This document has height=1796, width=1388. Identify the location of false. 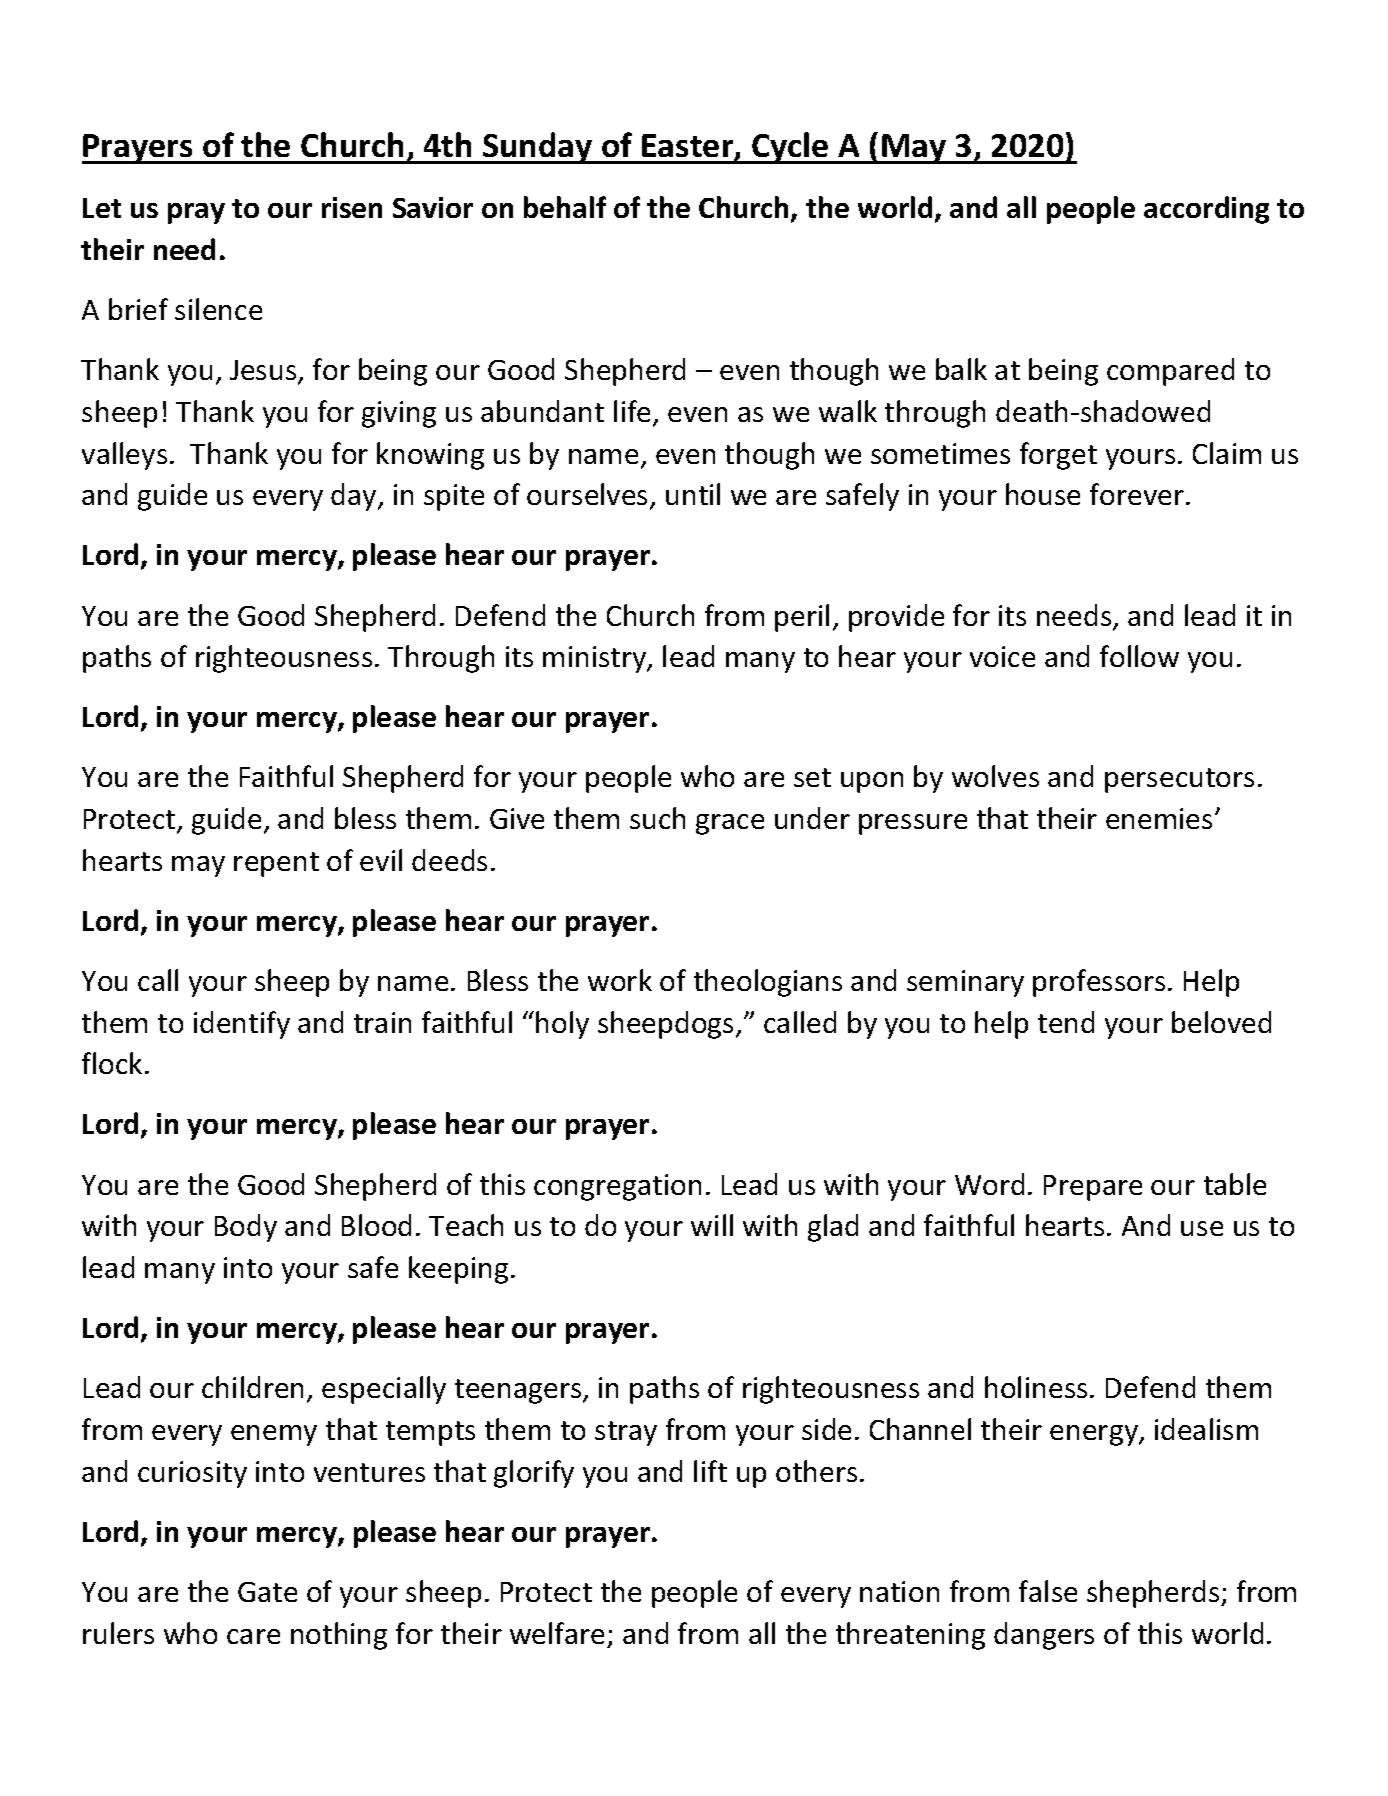
(1048, 1591).
